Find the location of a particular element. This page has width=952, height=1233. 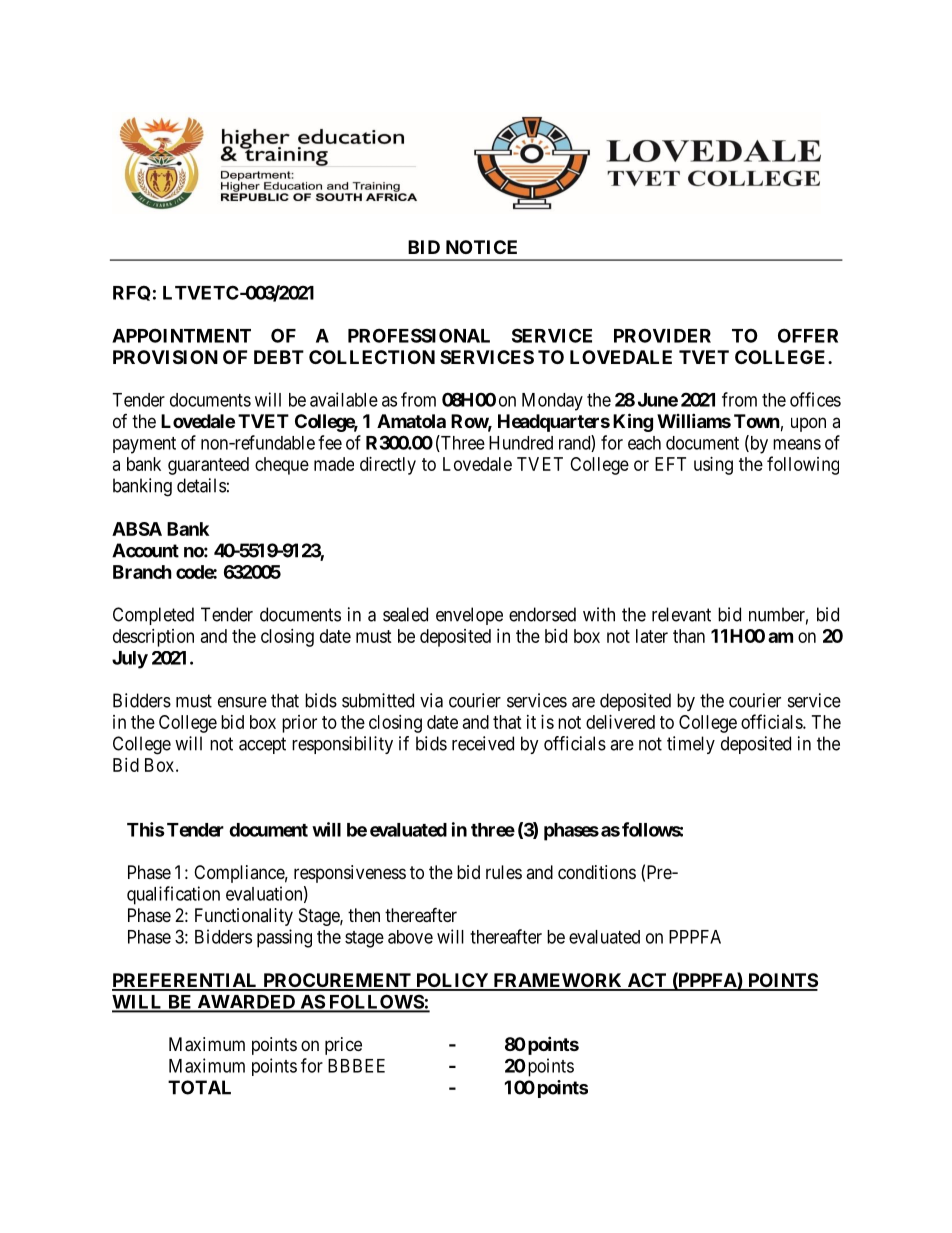

Functionality is located at coordinates (244, 917).
